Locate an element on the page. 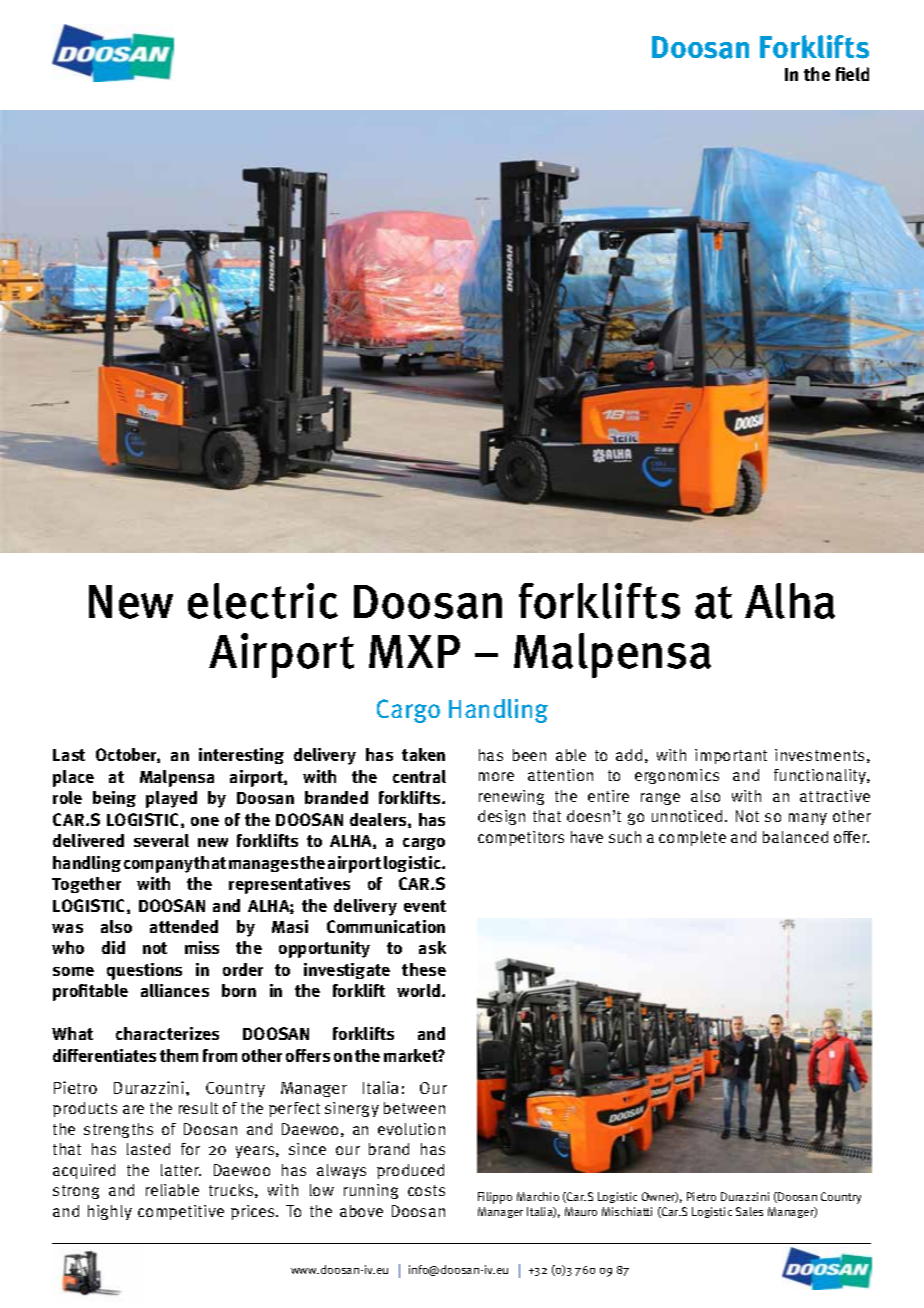  design is located at coordinates (501, 817).
